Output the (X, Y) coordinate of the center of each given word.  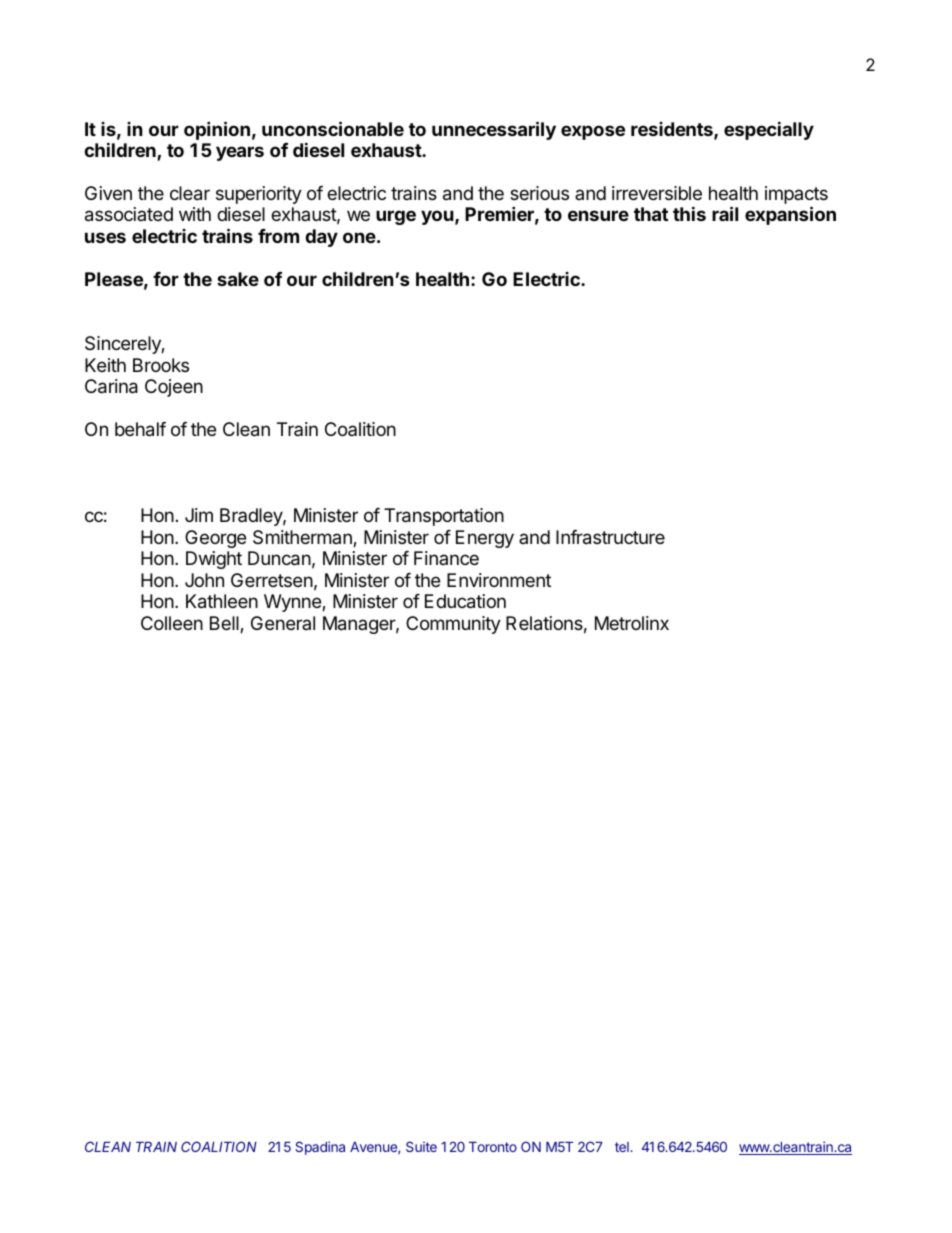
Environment (499, 580)
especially (769, 130)
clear (190, 193)
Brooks (161, 365)
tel (623, 1147)
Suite (421, 1146)
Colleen (172, 623)
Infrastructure (610, 537)
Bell (225, 624)
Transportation (444, 517)
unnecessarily (494, 130)
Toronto (493, 1147)
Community (453, 625)
